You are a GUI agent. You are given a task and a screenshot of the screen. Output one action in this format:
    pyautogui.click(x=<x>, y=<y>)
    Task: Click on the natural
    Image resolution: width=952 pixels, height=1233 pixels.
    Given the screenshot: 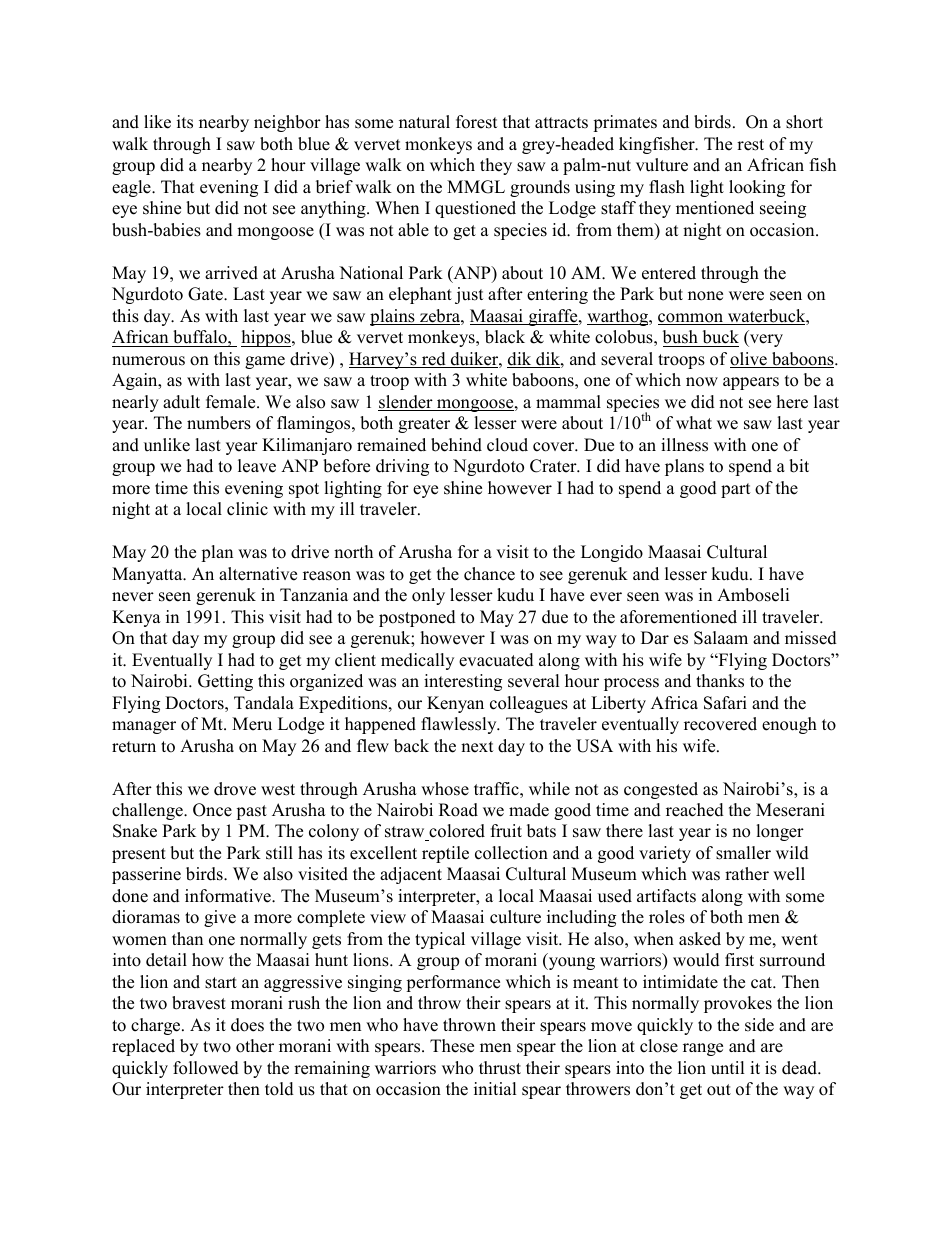 What is the action you would take?
    pyautogui.click(x=424, y=122)
